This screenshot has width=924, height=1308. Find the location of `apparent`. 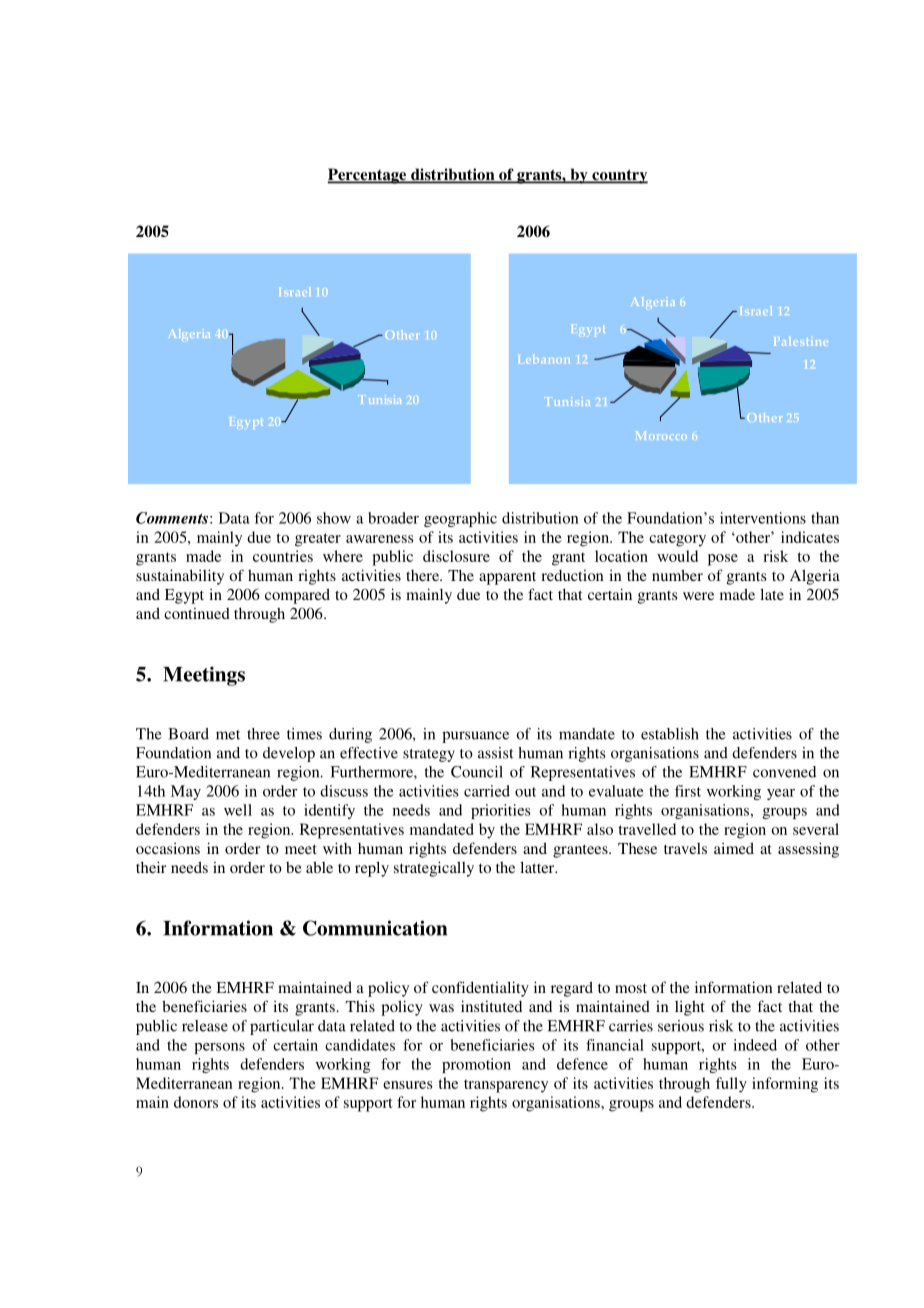

apparent is located at coordinates (507, 578).
